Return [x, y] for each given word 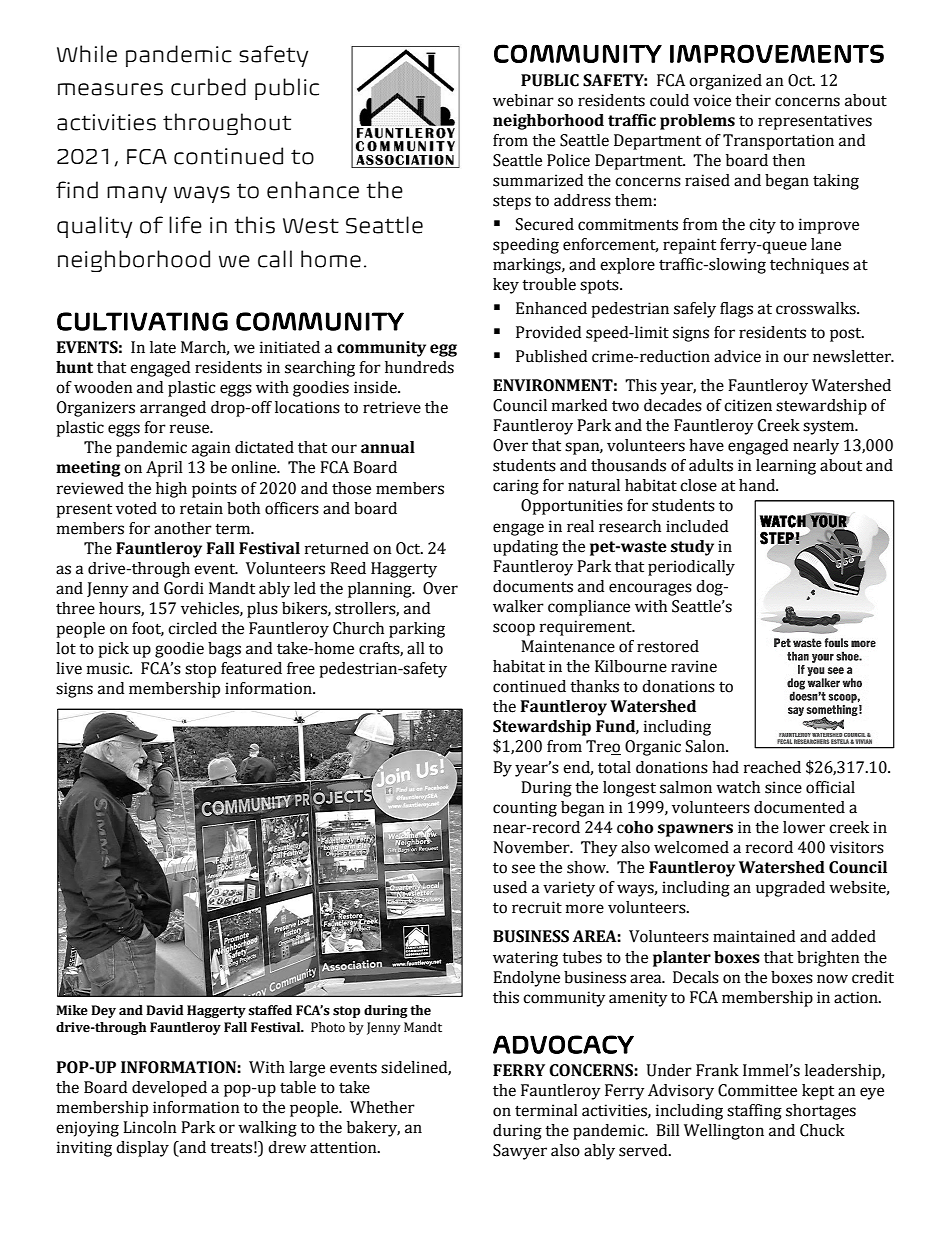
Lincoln [150, 1127]
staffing [754, 1112]
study [692, 548]
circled [192, 628]
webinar [523, 100]
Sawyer [520, 1152]
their [753, 100]
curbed [208, 87]
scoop [514, 629]
